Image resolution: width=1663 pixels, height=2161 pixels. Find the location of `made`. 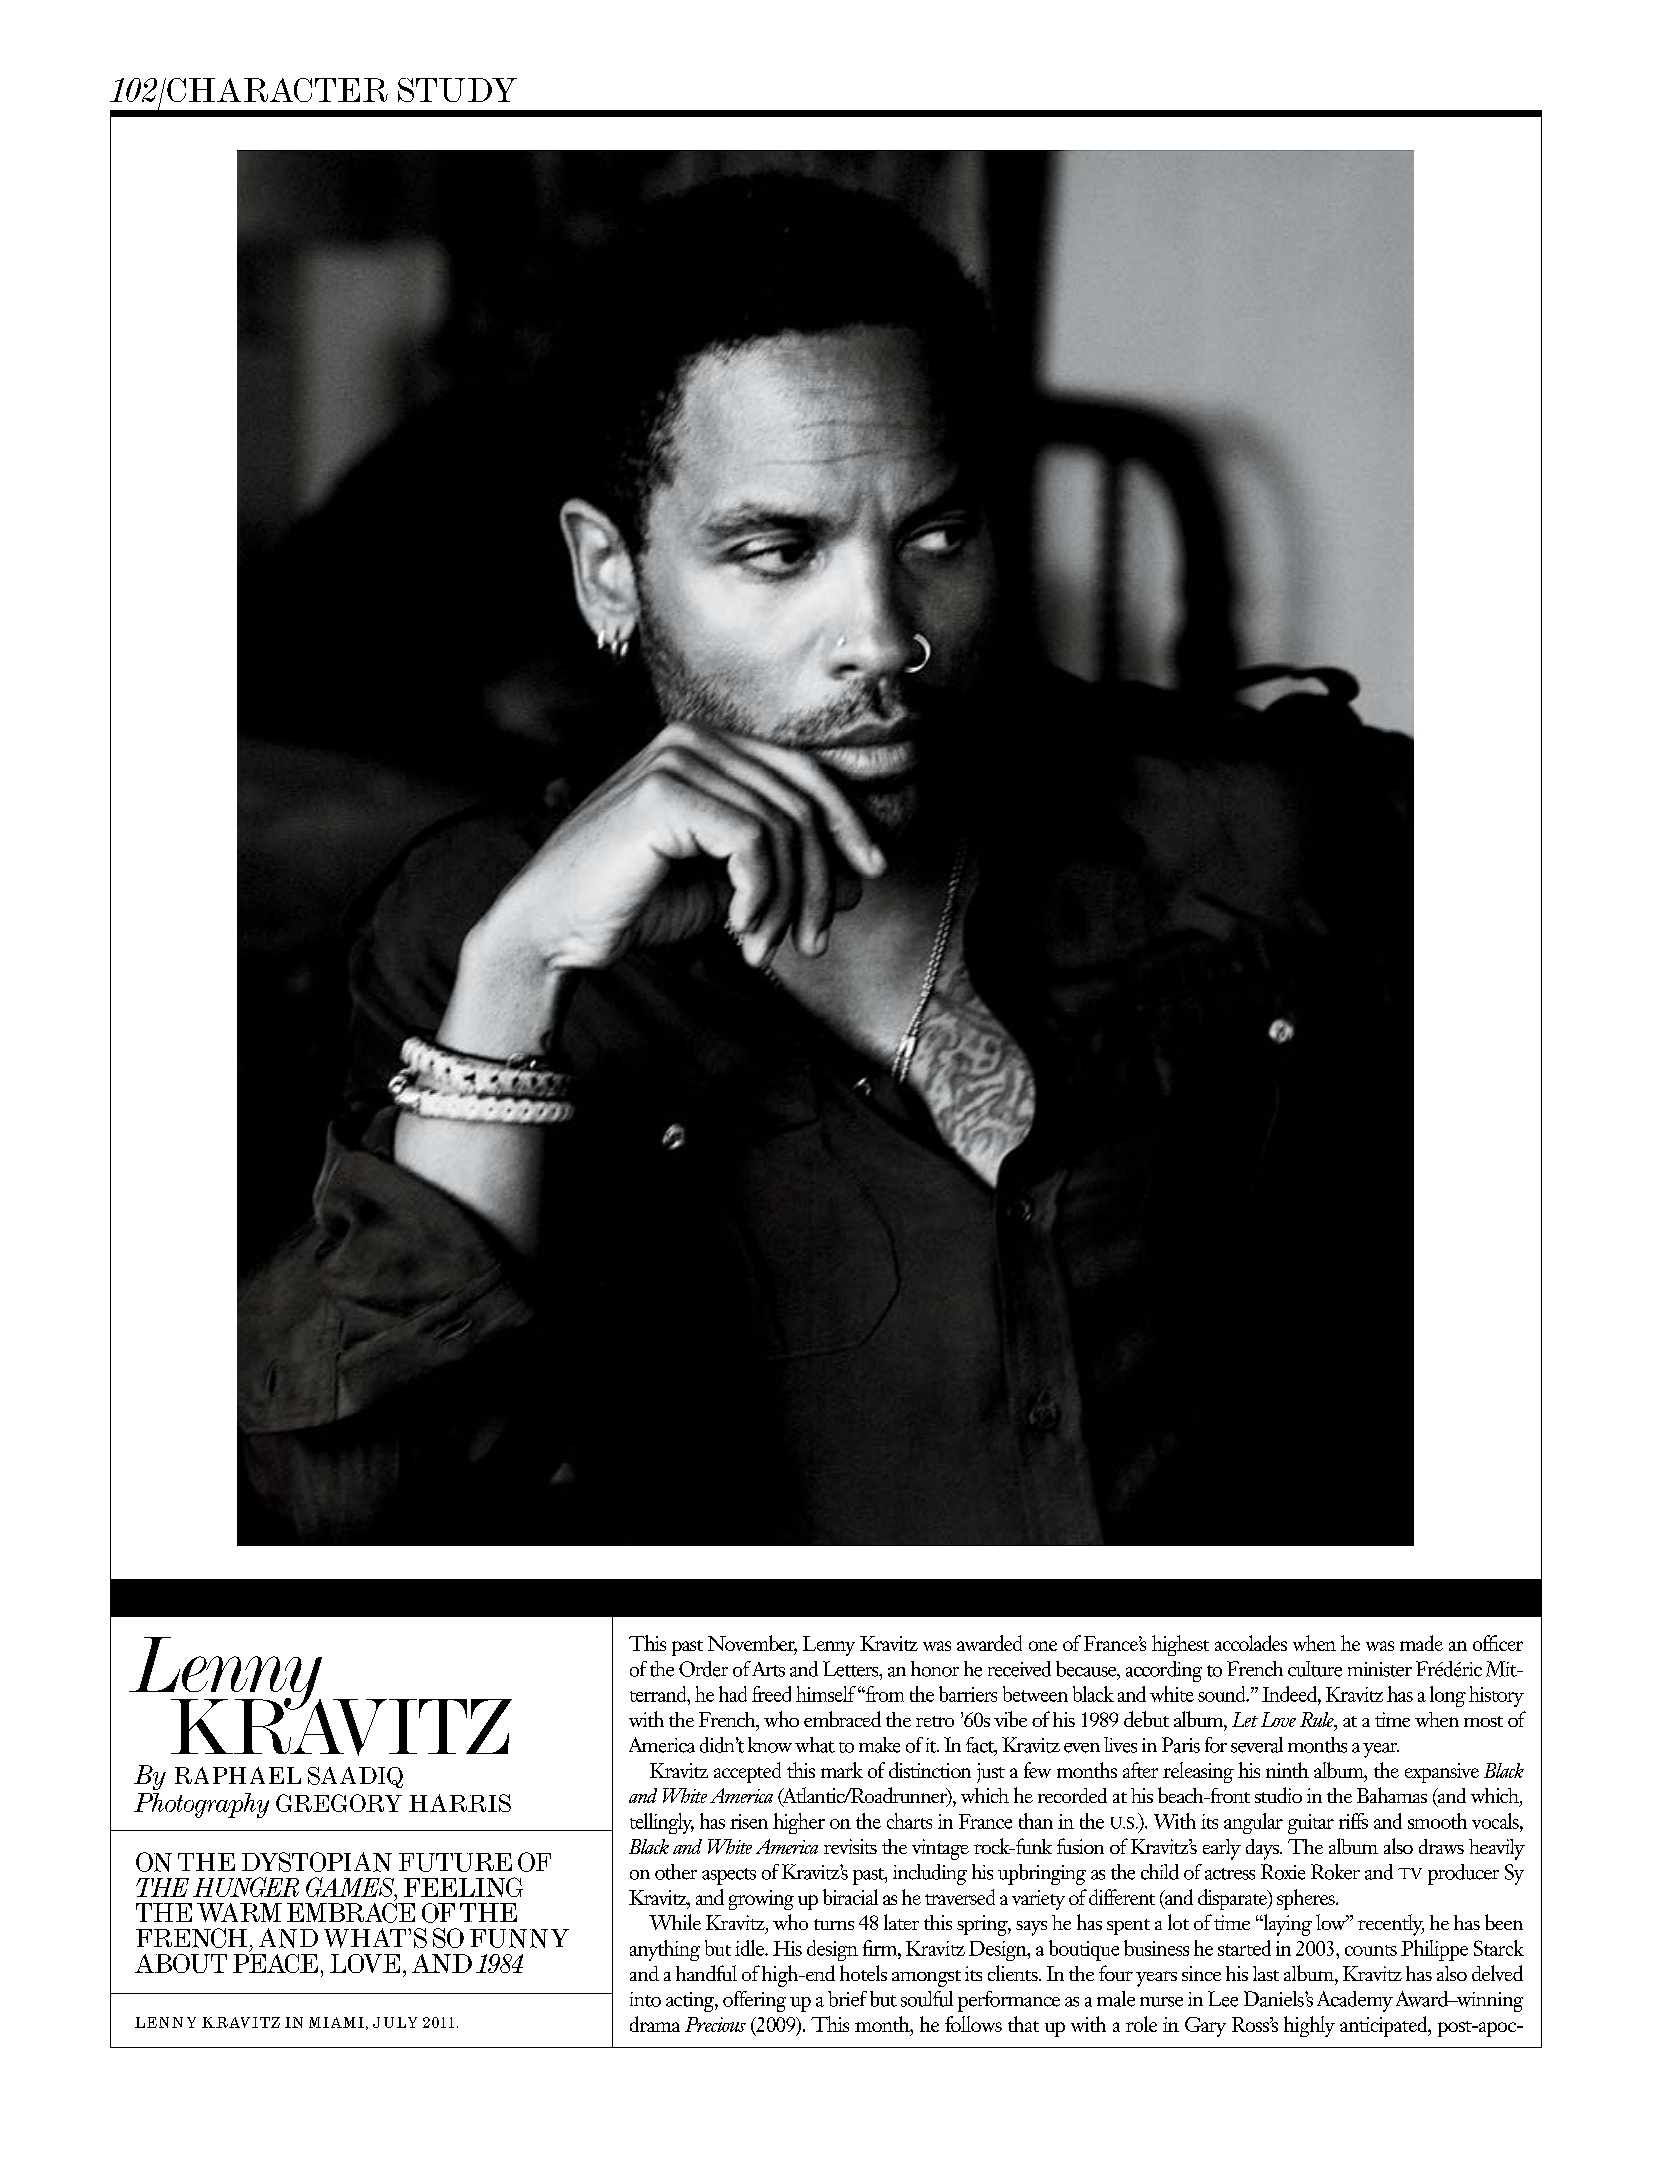

made is located at coordinates (1421, 1643).
